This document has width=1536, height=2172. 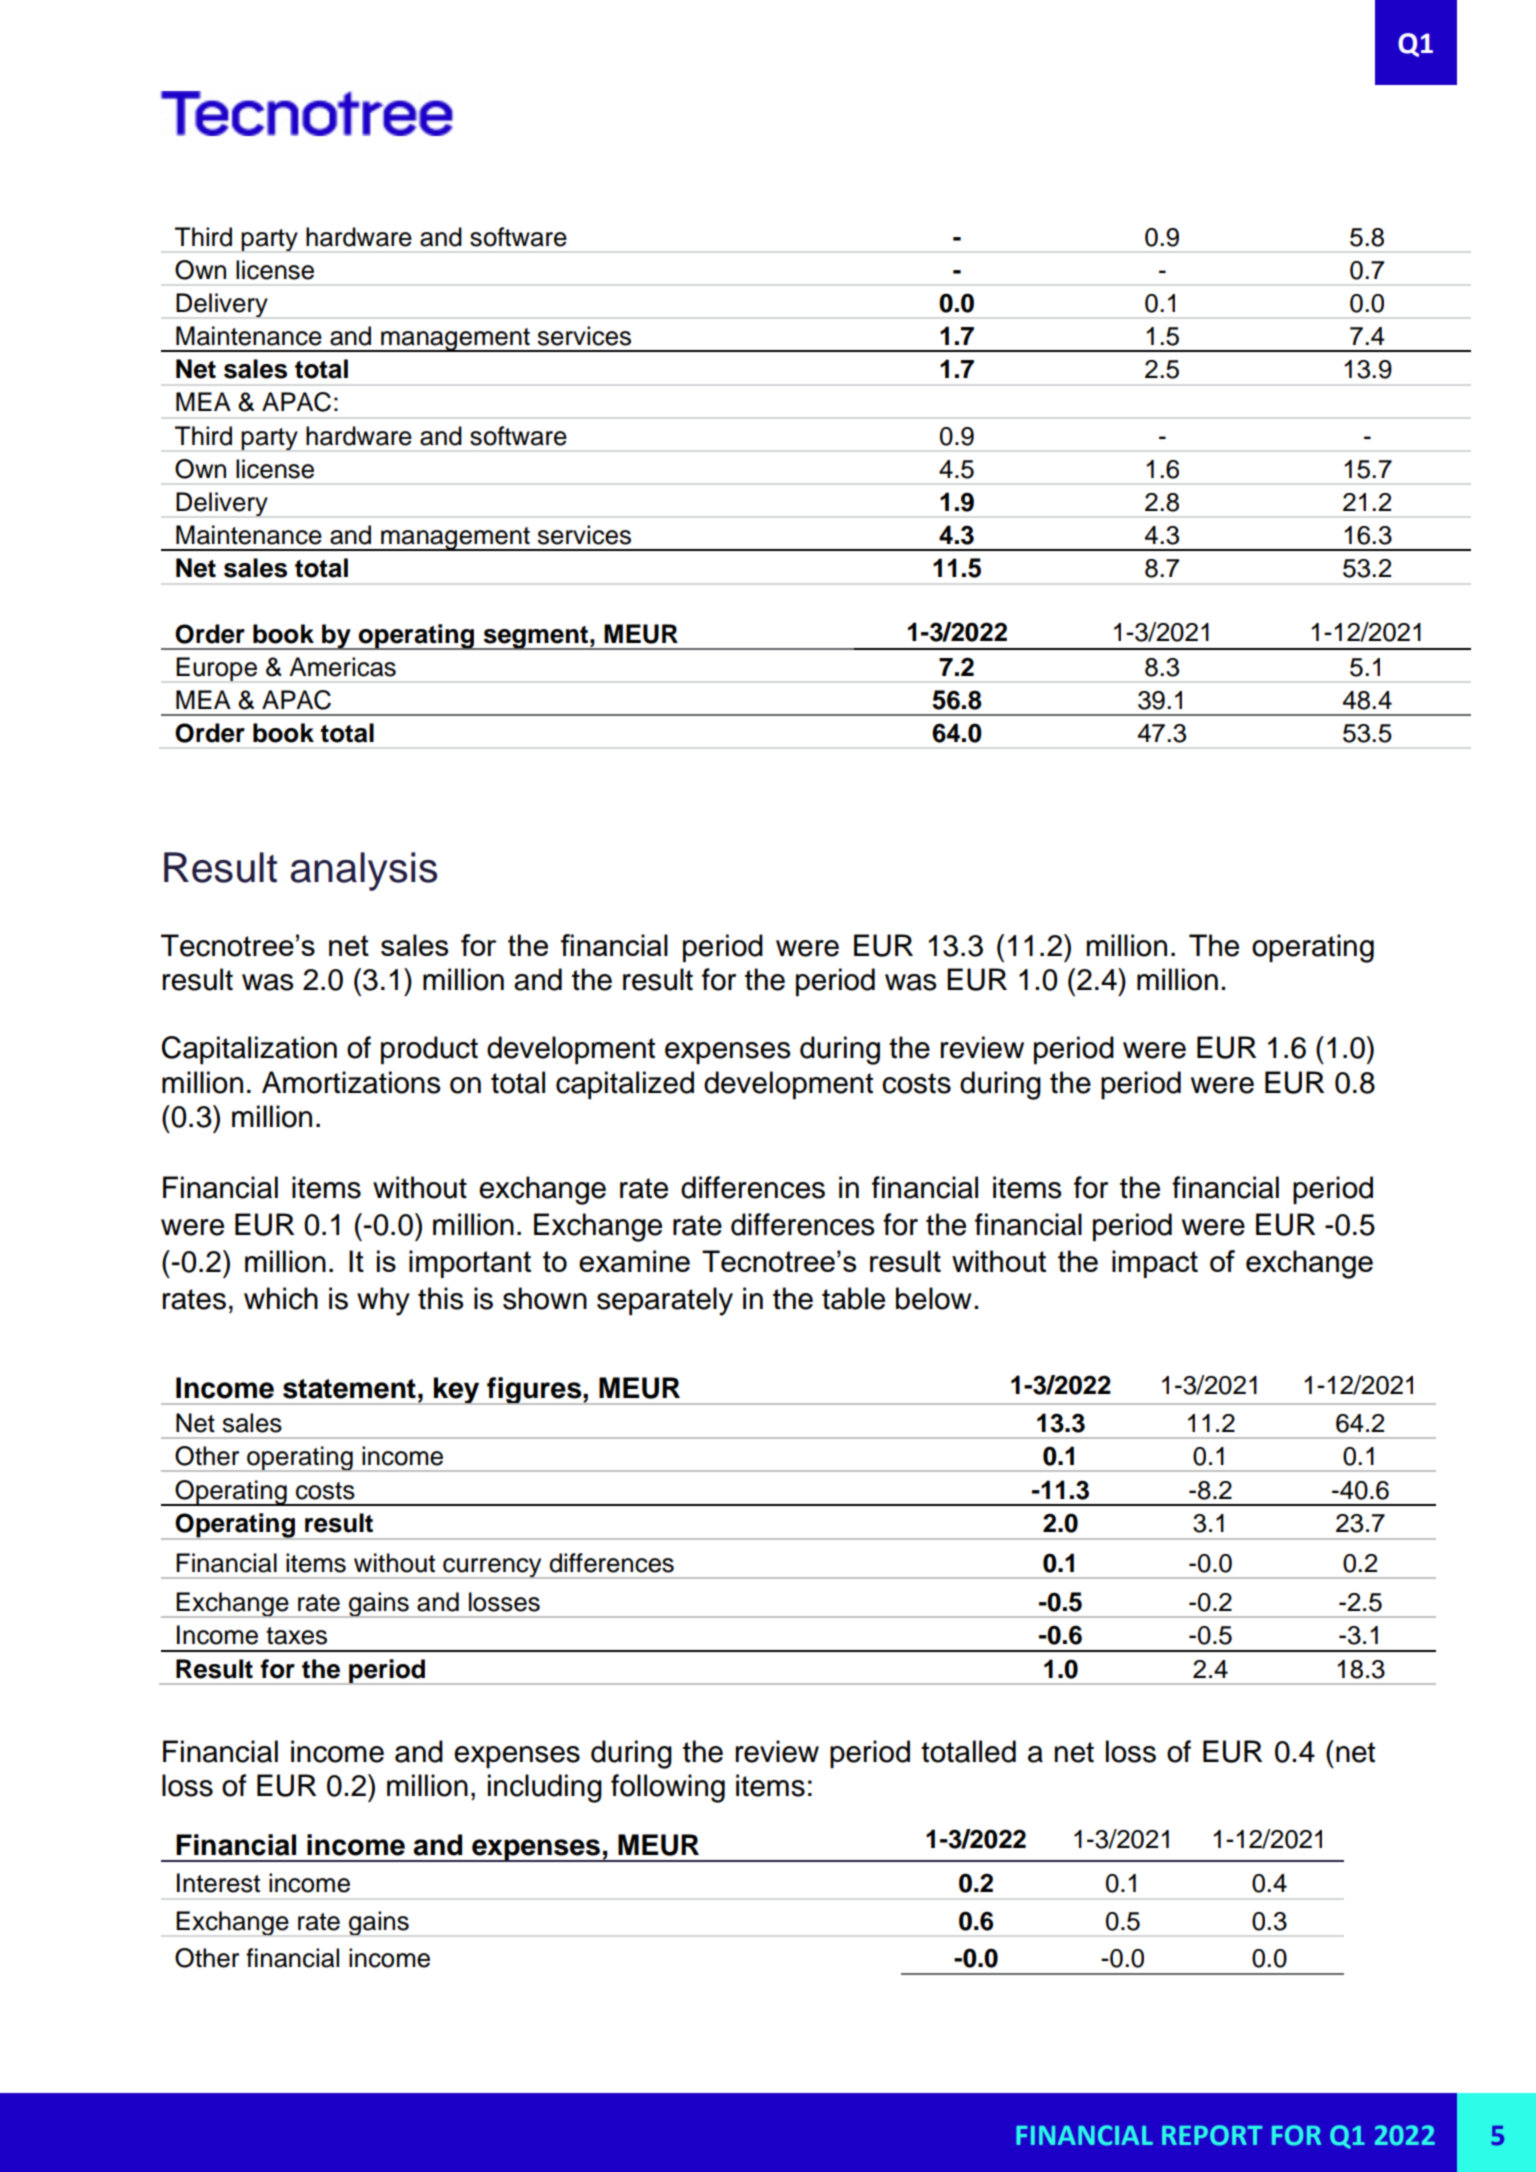 What do you see at coordinates (218, 1883) in the document?
I see `Interest` at bounding box center [218, 1883].
